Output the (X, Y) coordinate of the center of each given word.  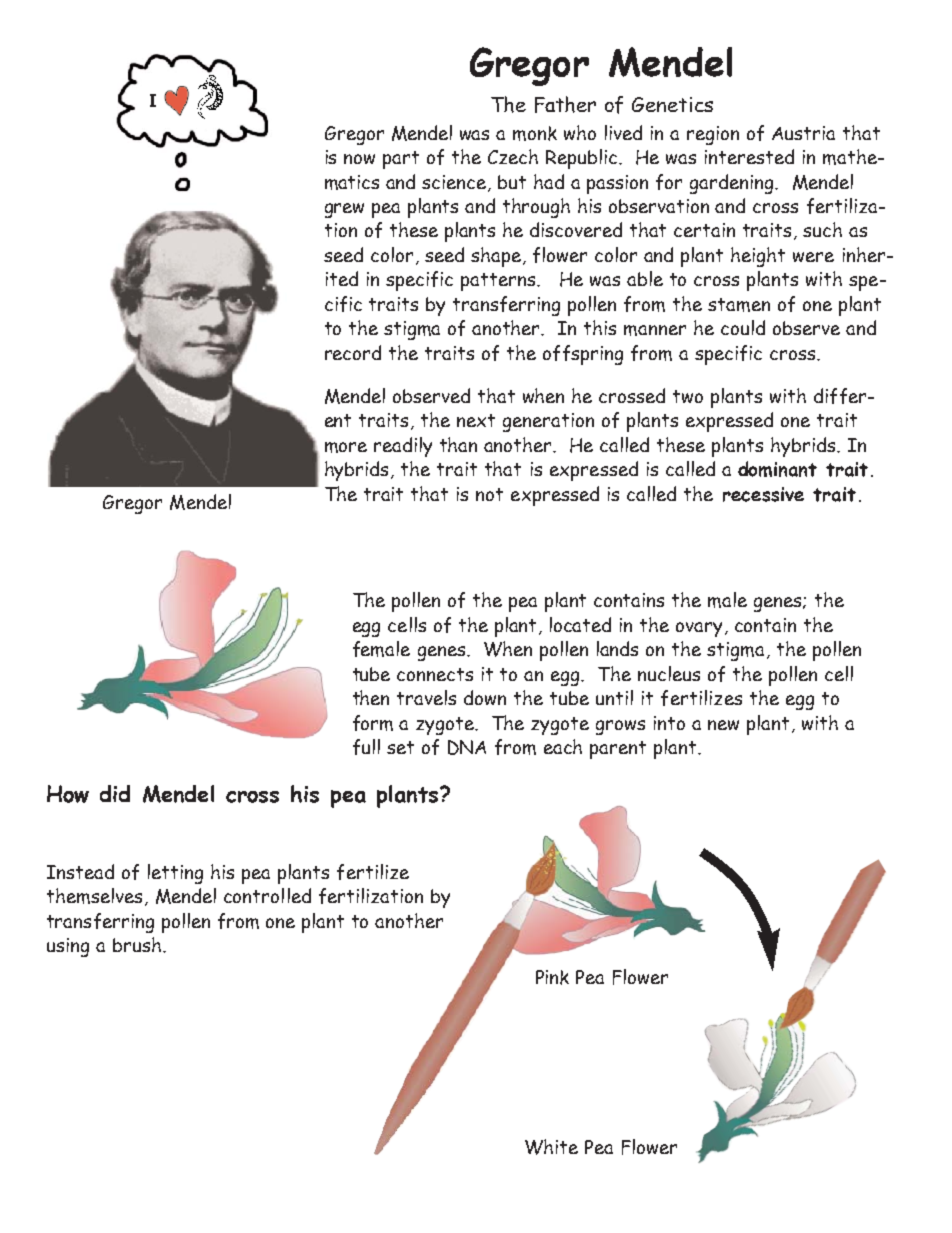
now (359, 159)
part (401, 160)
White (551, 1147)
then (371, 697)
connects (435, 674)
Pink (552, 977)
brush (137, 944)
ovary (699, 629)
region (713, 135)
